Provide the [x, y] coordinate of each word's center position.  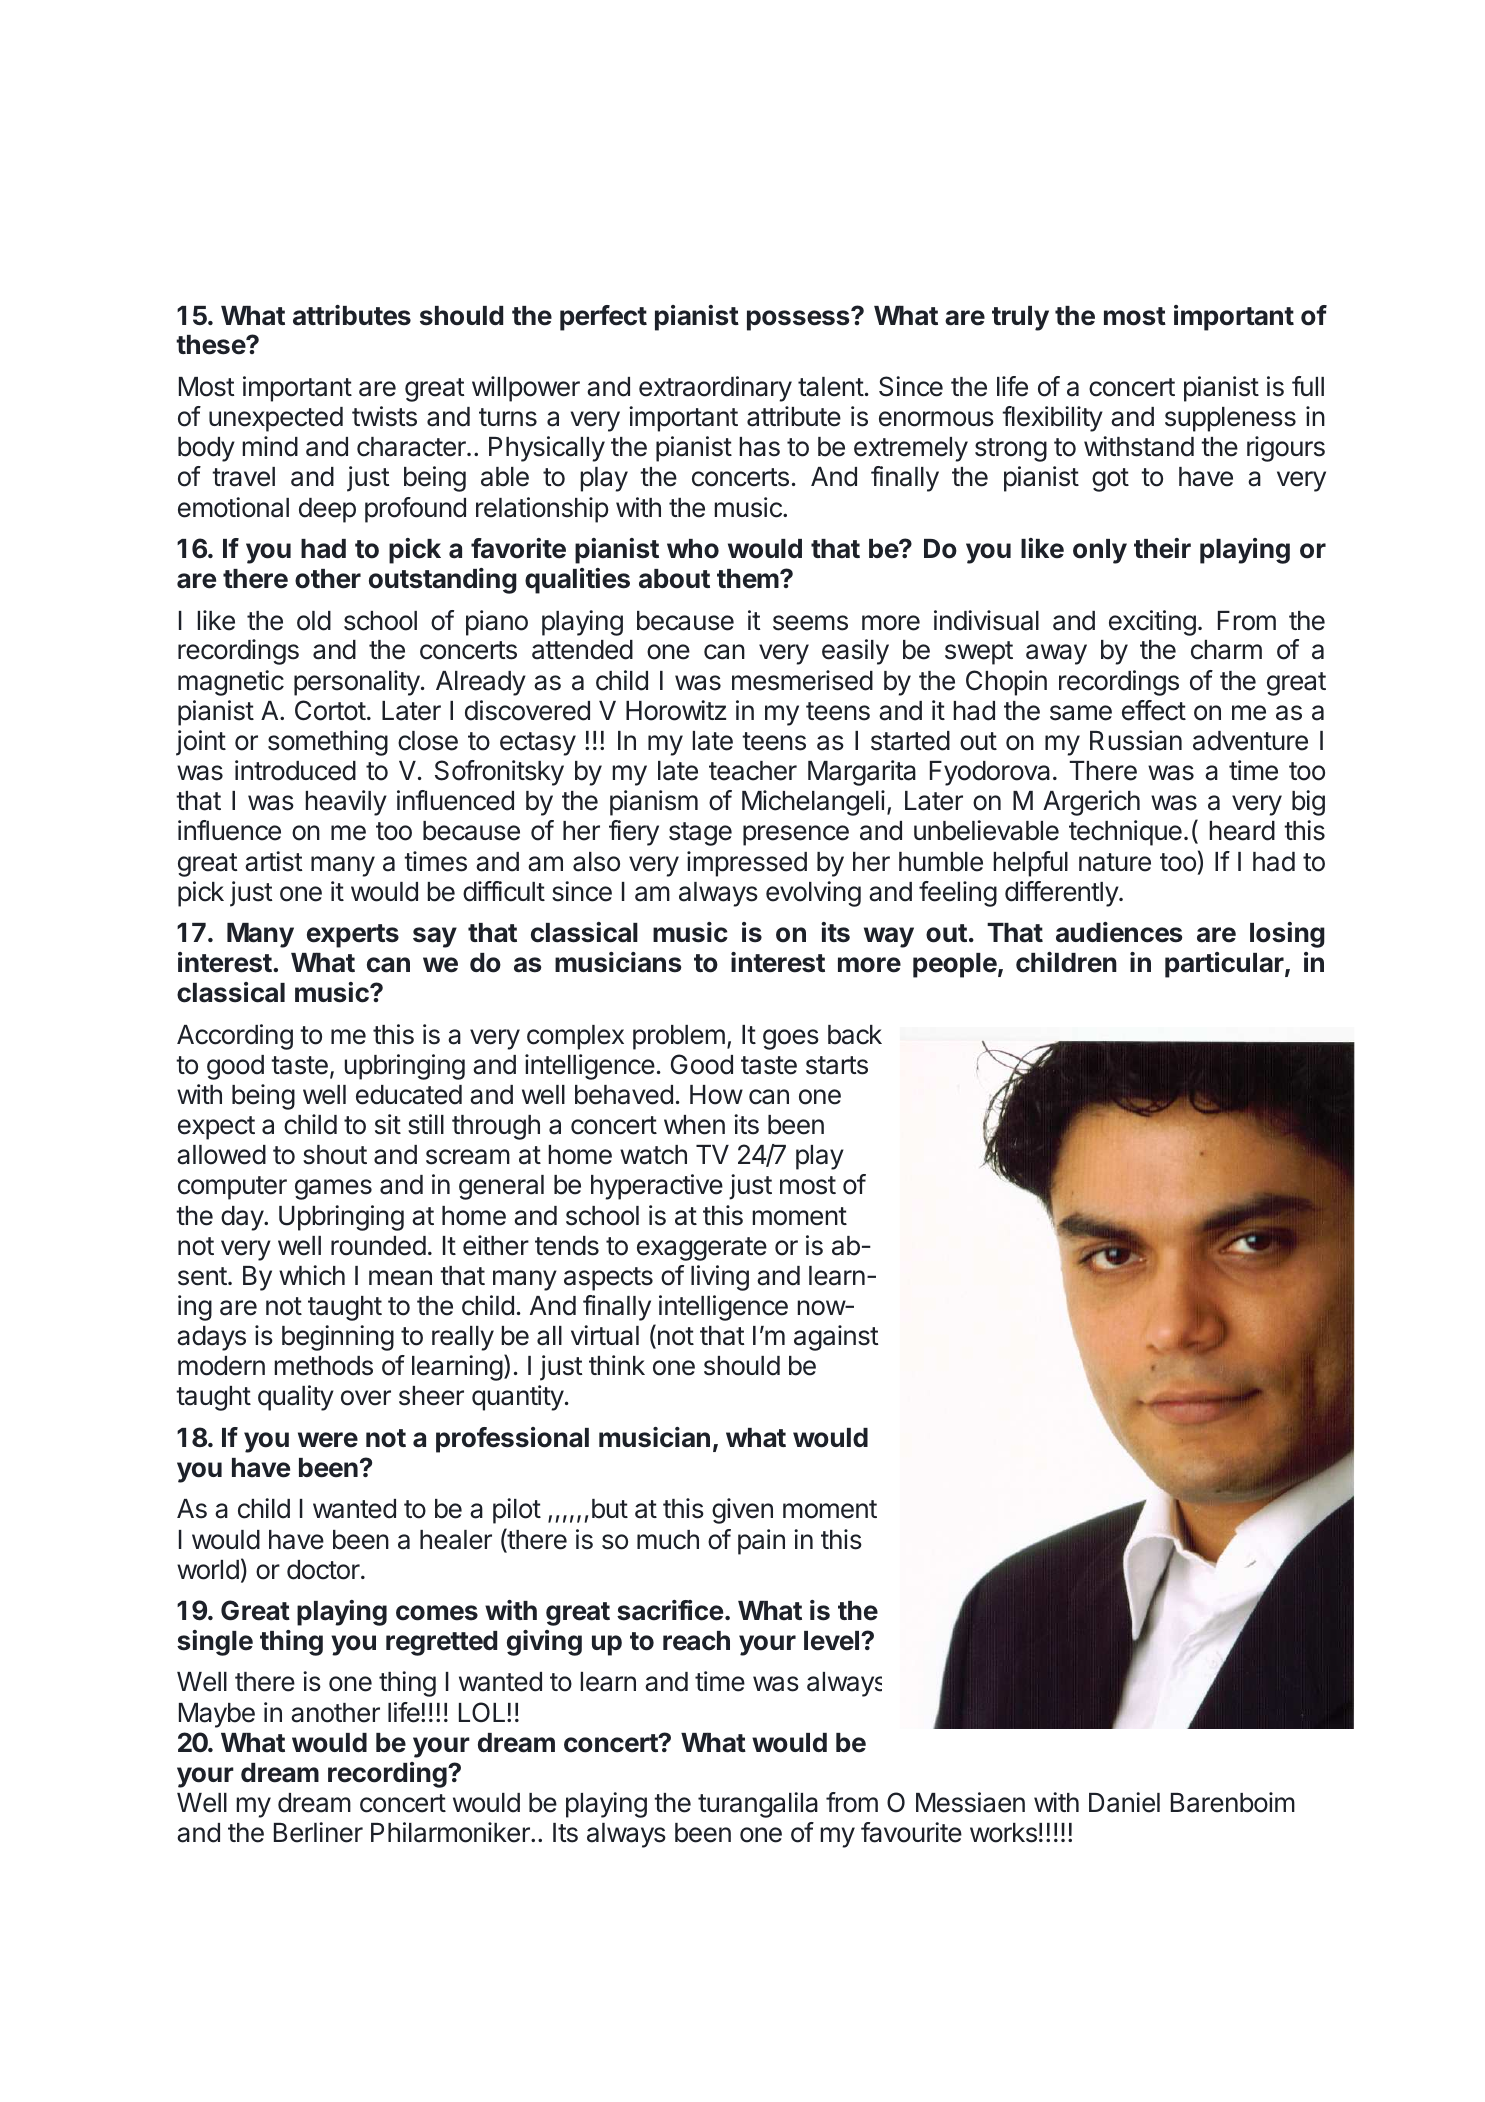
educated [409, 1095]
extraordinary [715, 389]
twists [384, 416]
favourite [911, 1832]
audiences [1119, 932]
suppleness [1230, 419]
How [716, 1095]
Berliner [318, 1832]
